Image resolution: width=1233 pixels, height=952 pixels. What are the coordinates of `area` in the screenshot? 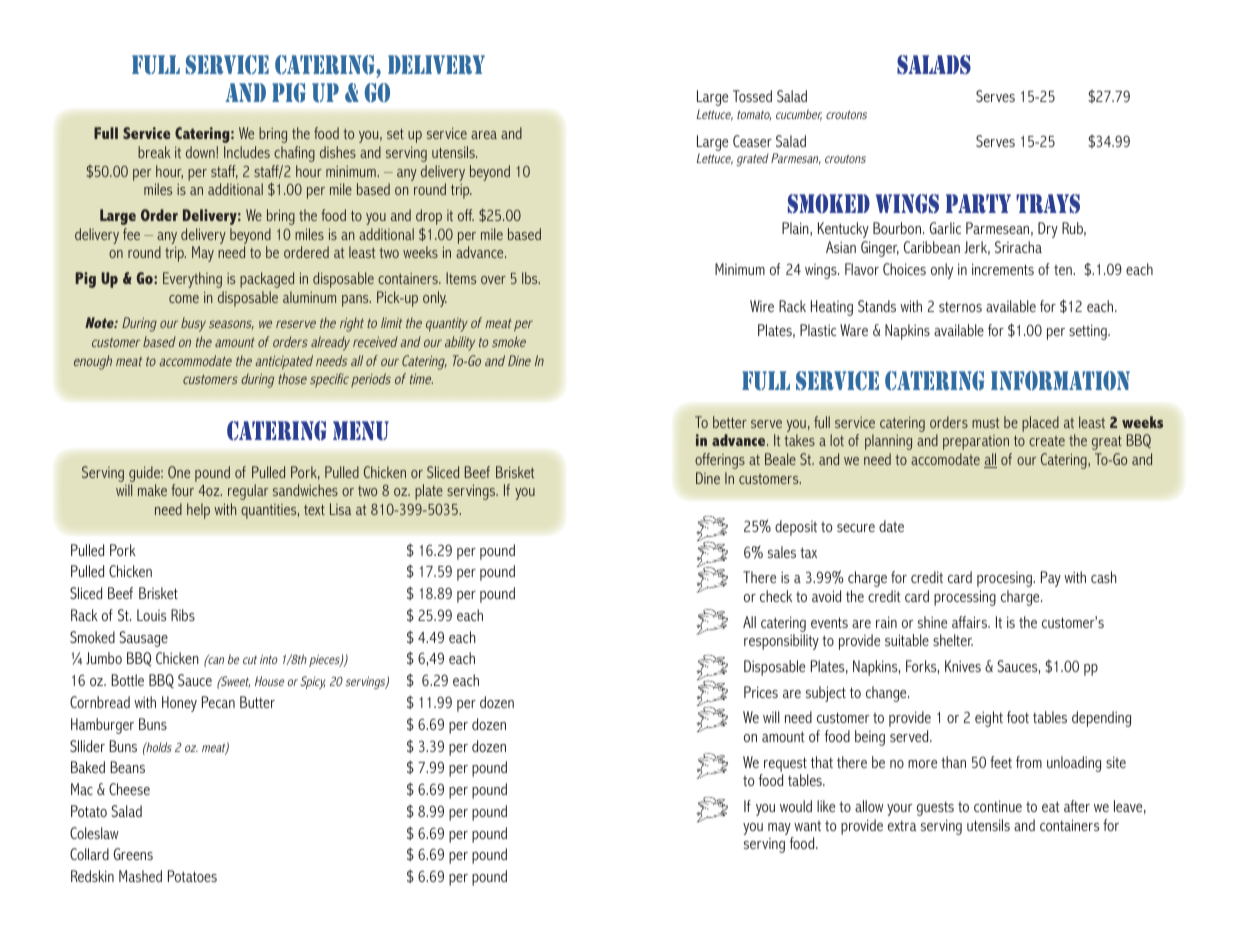 It's located at (484, 135).
